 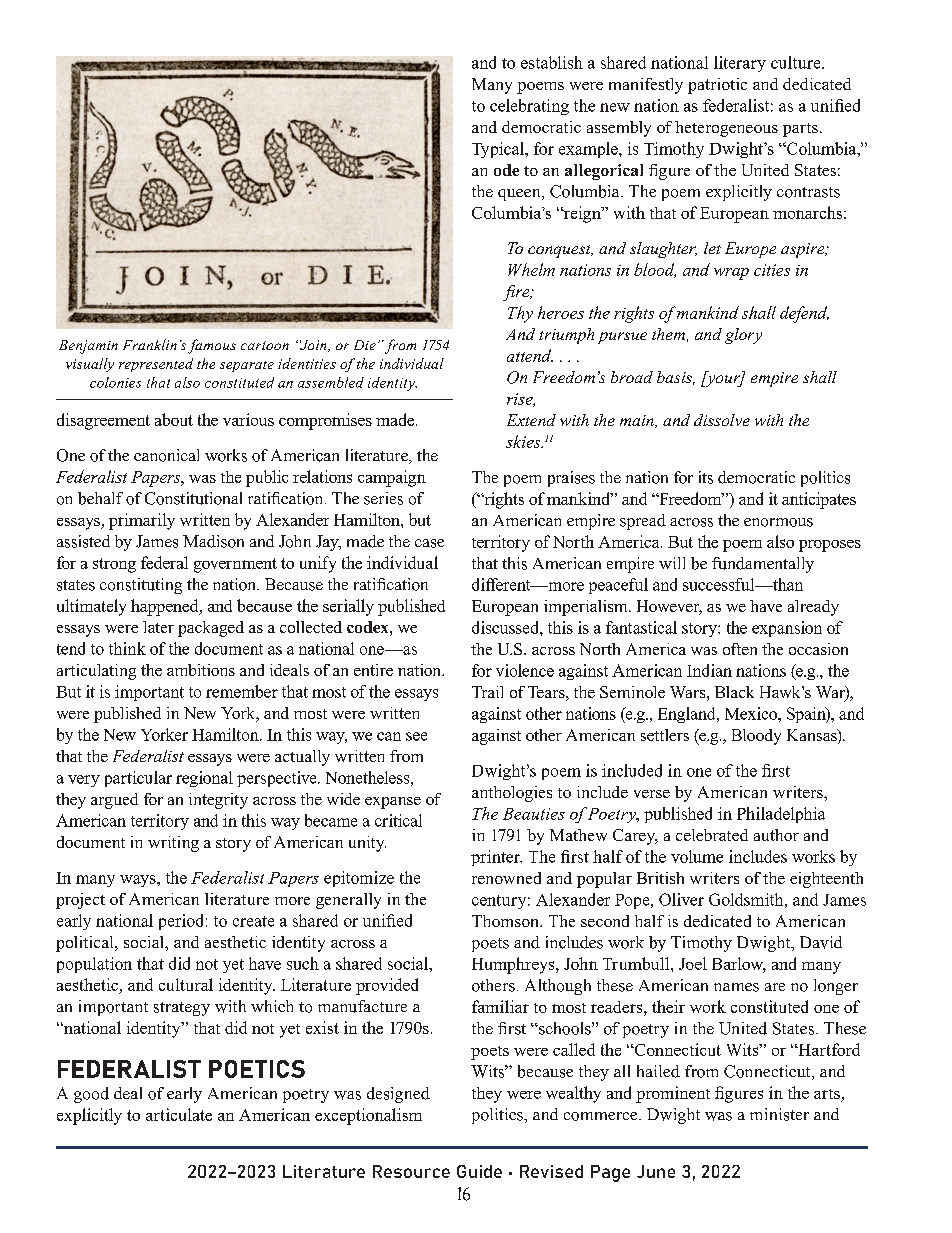 What do you see at coordinates (179, 1114) in the page?
I see `articulate` at bounding box center [179, 1114].
